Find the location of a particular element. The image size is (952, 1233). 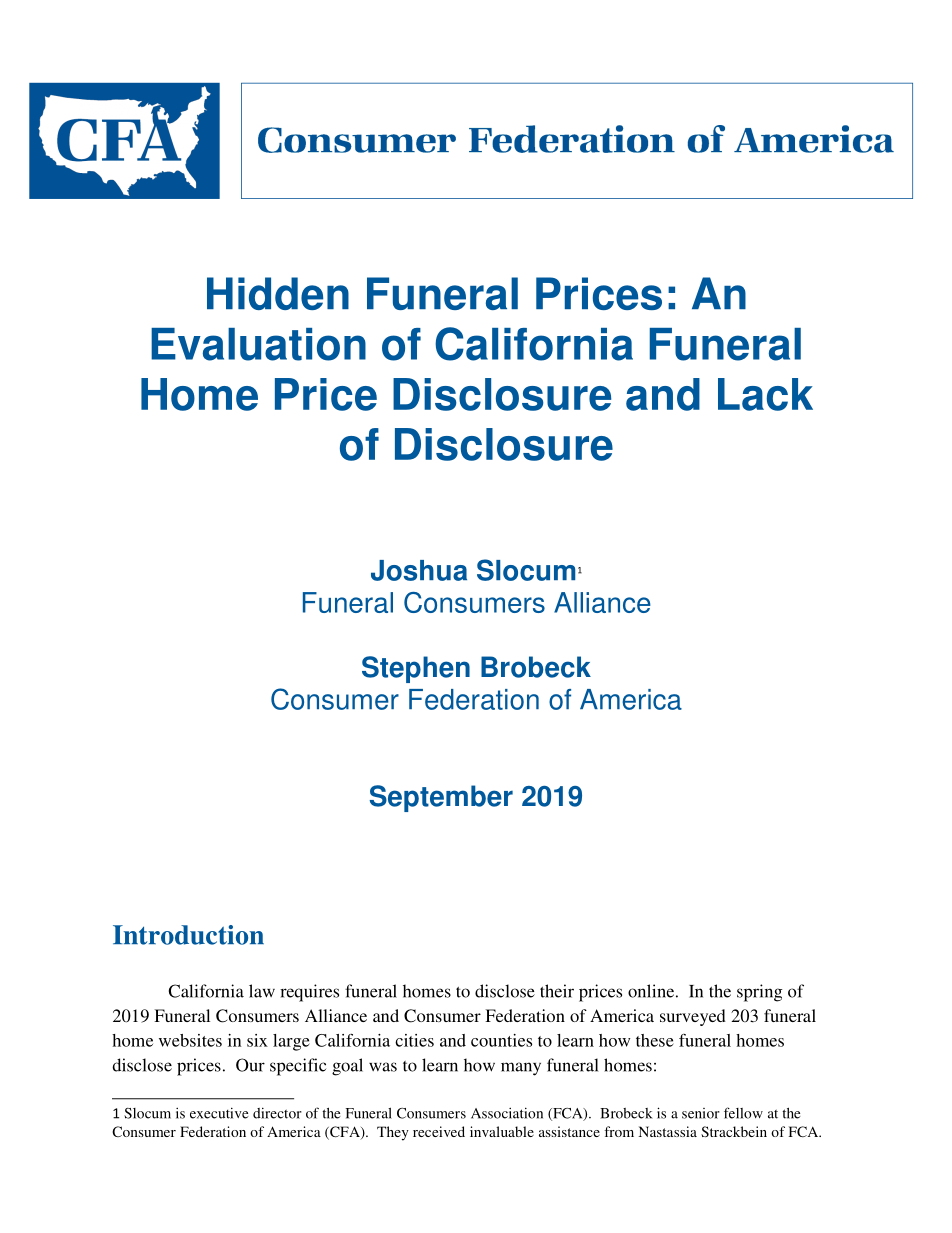

Joshua is located at coordinates (419, 570).
